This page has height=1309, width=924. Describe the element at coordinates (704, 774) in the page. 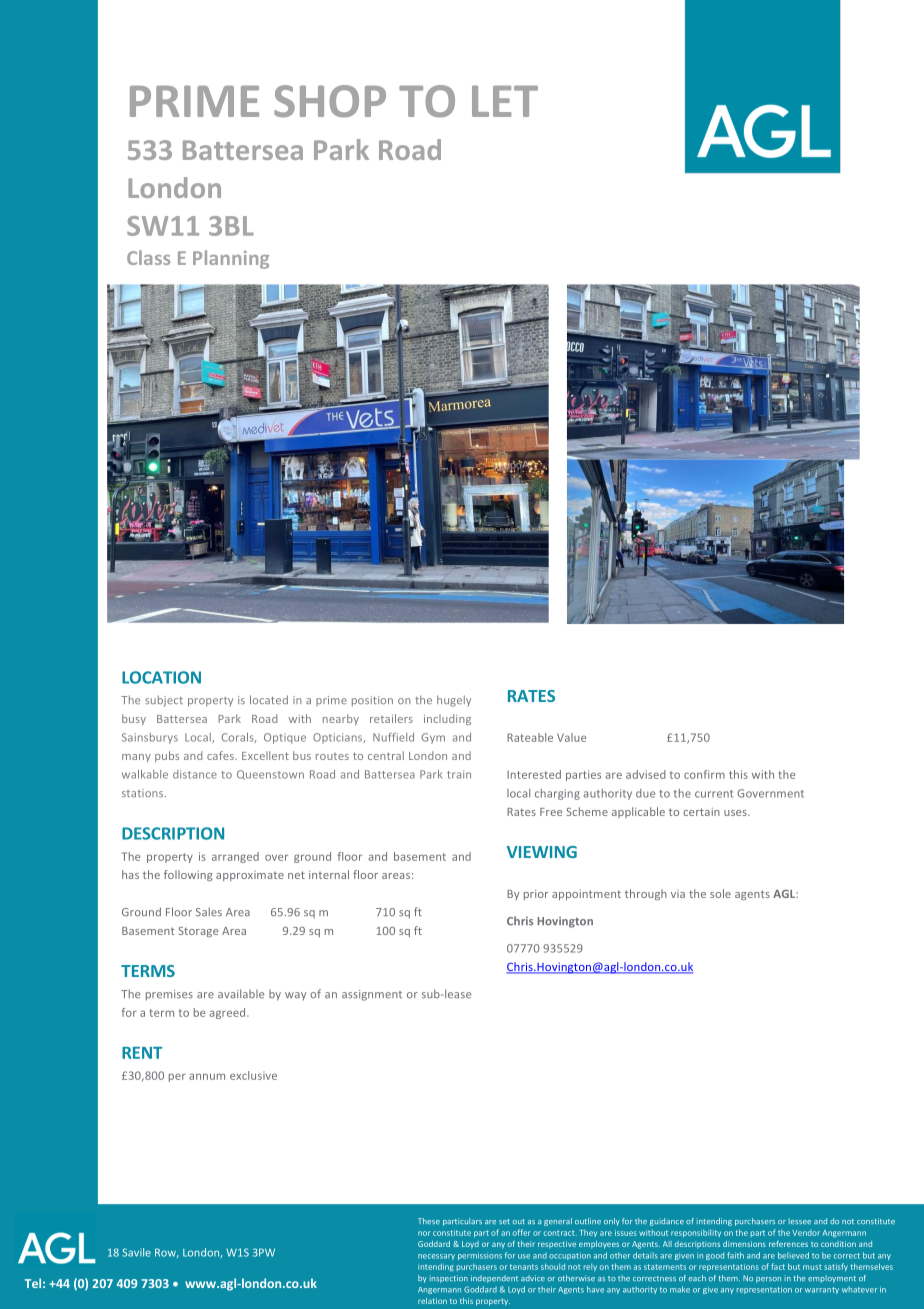

I see `confirm` at that location.
